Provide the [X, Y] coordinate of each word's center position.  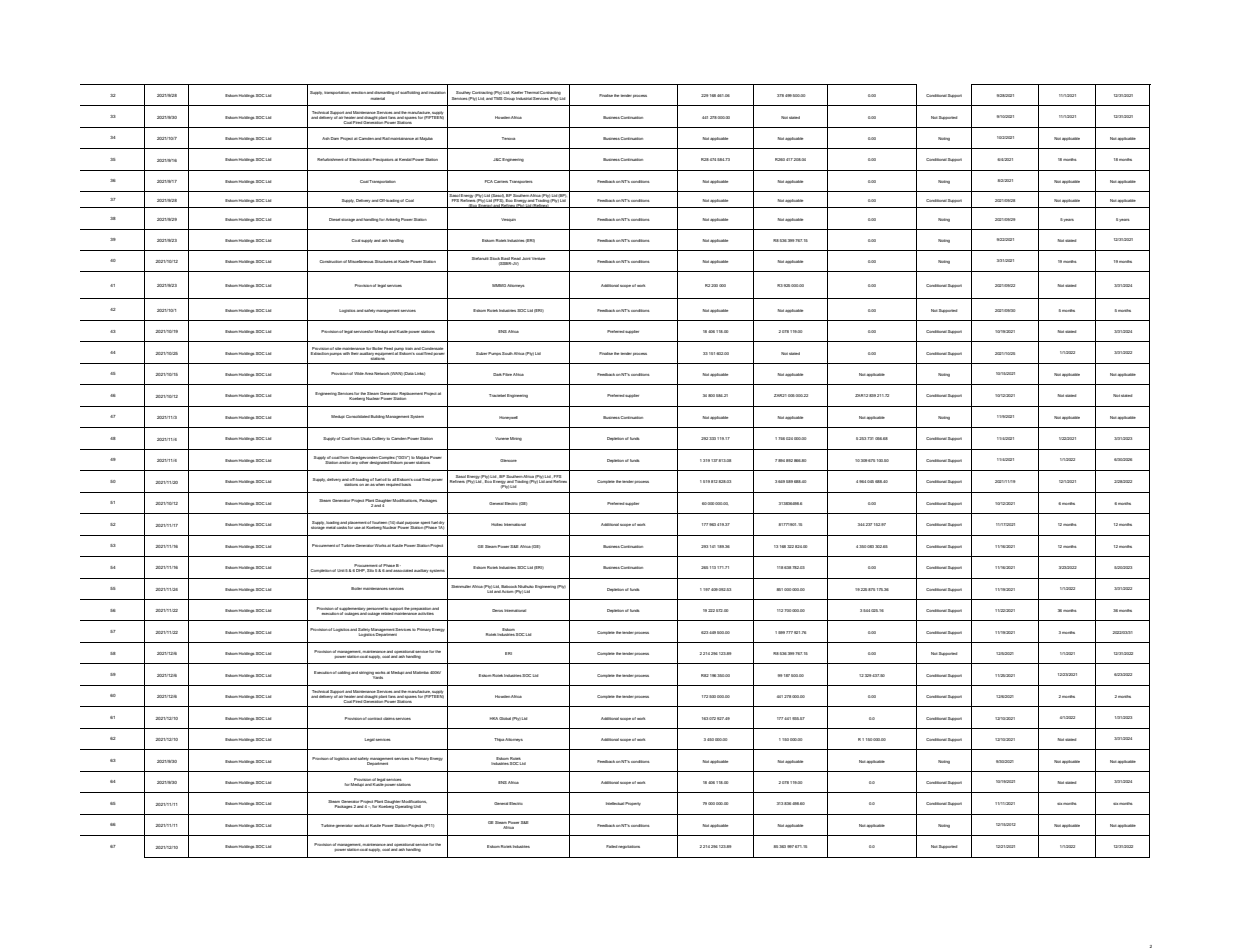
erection [358, 92]
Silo [370, 569]
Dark [497, 374]
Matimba [421, 672]
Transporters [521, 182]
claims [389, 718]
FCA [489, 181]
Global [505, 718]
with [346, 352]
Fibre [507, 374]
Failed [611, 846]
